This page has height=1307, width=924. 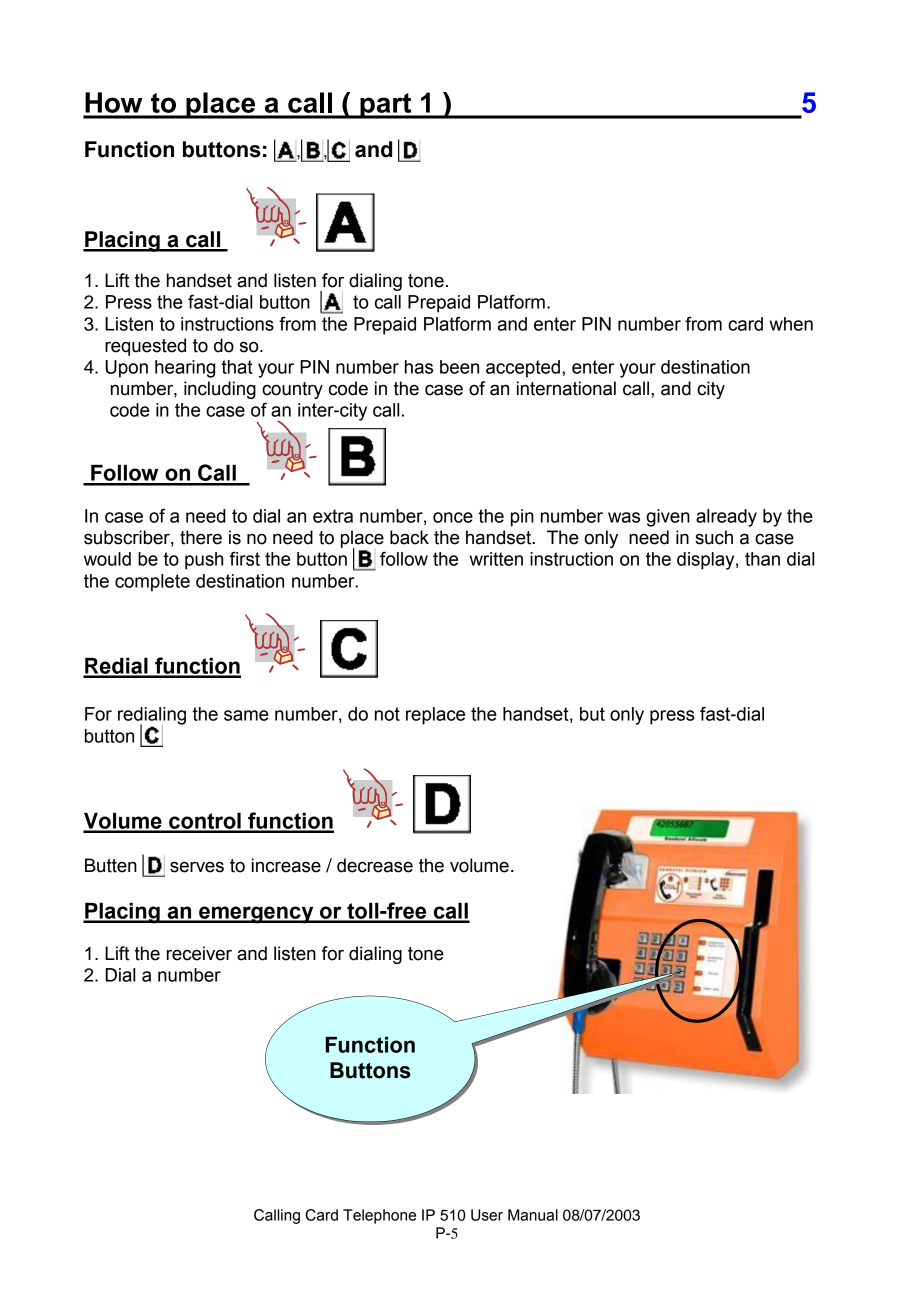 What do you see at coordinates (453, 517) in the page?
I see `once` at bounding box center [453, 517].
